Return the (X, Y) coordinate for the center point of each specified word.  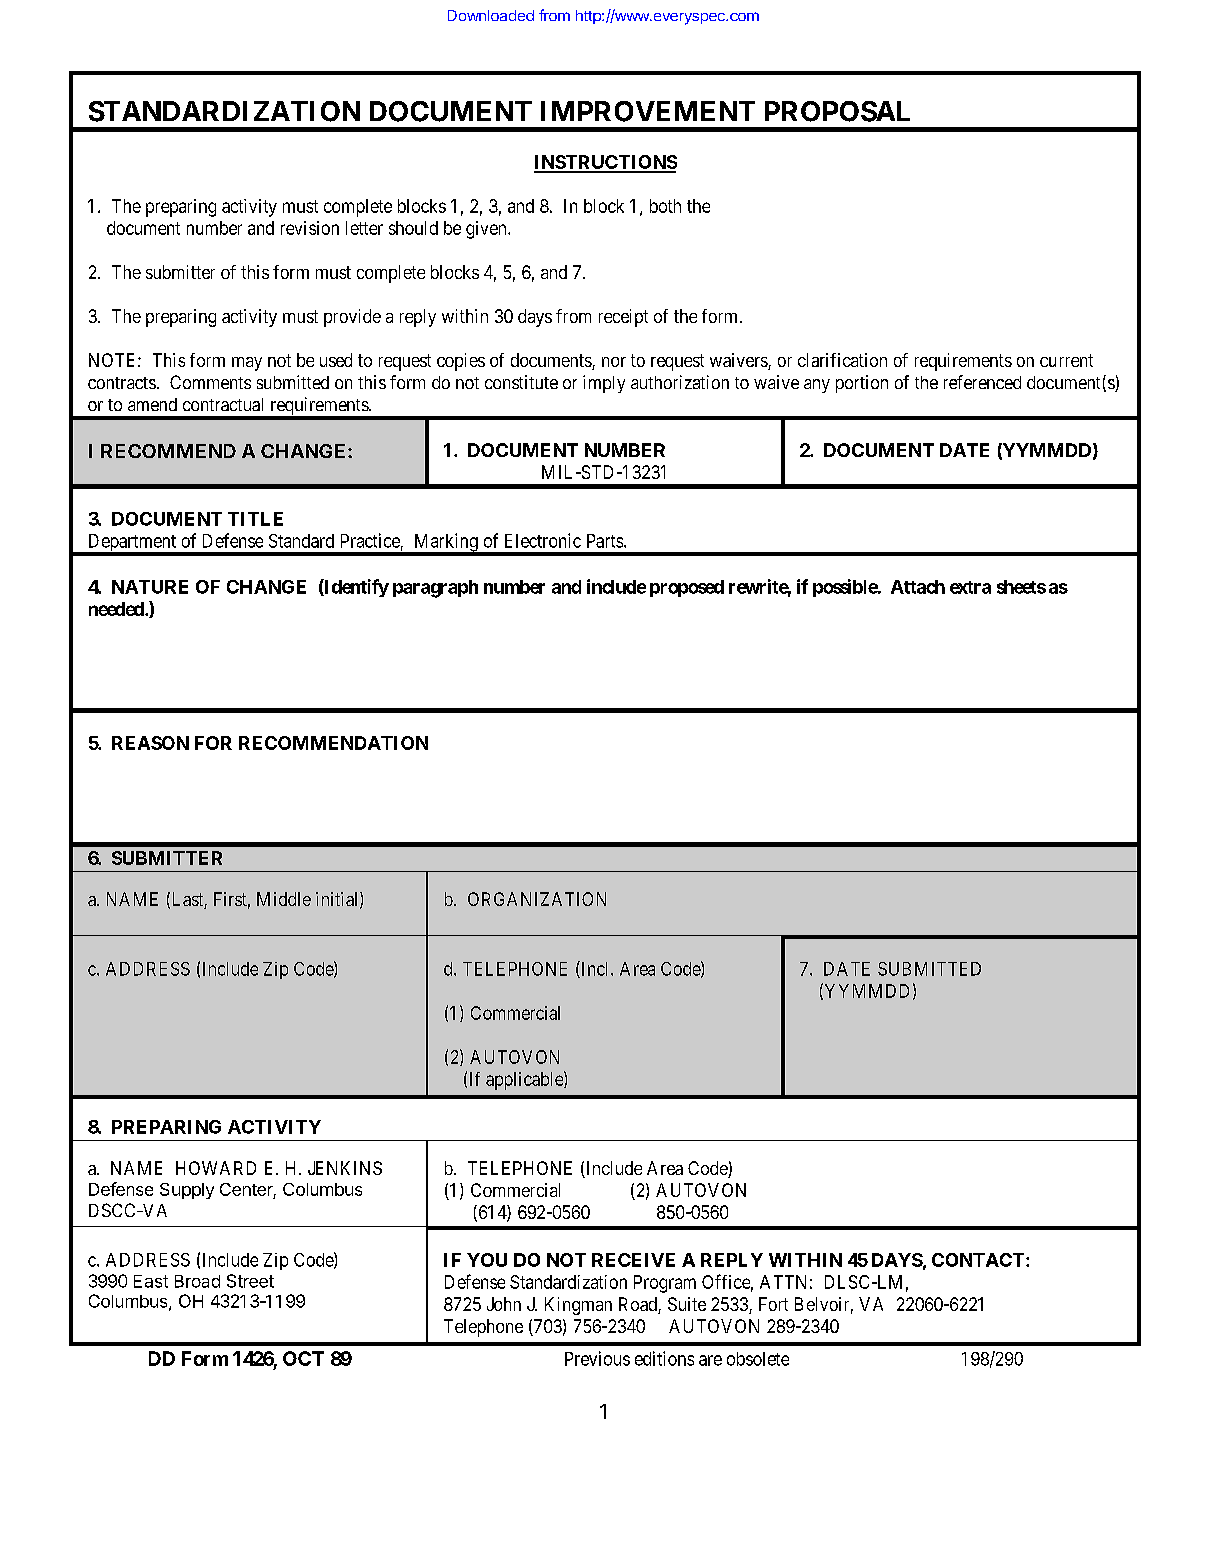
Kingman (578, 1306)
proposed (687, 588)
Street (250, 1281)
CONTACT (979, 1260)
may (247, 364)
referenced (982, 382)
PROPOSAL (837, 111)
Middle (284, 899)
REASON (150, 743)
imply (604, 384)
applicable (525, 1080)
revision (310, 228)
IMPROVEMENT (648, 111)
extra (970, 587)
